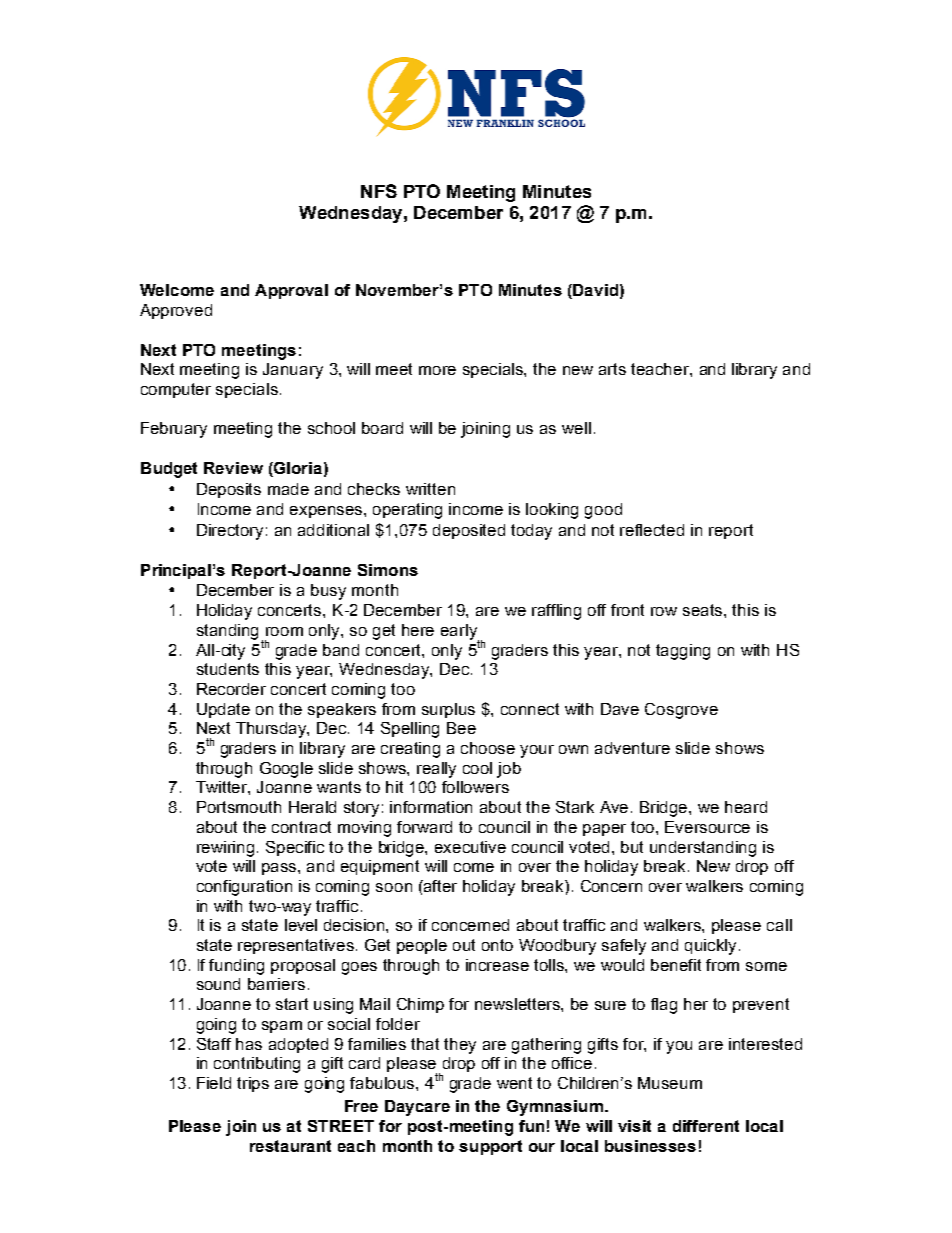 This screenshot has height=1233, width=952. I want to click on early, so click(460, 633).
